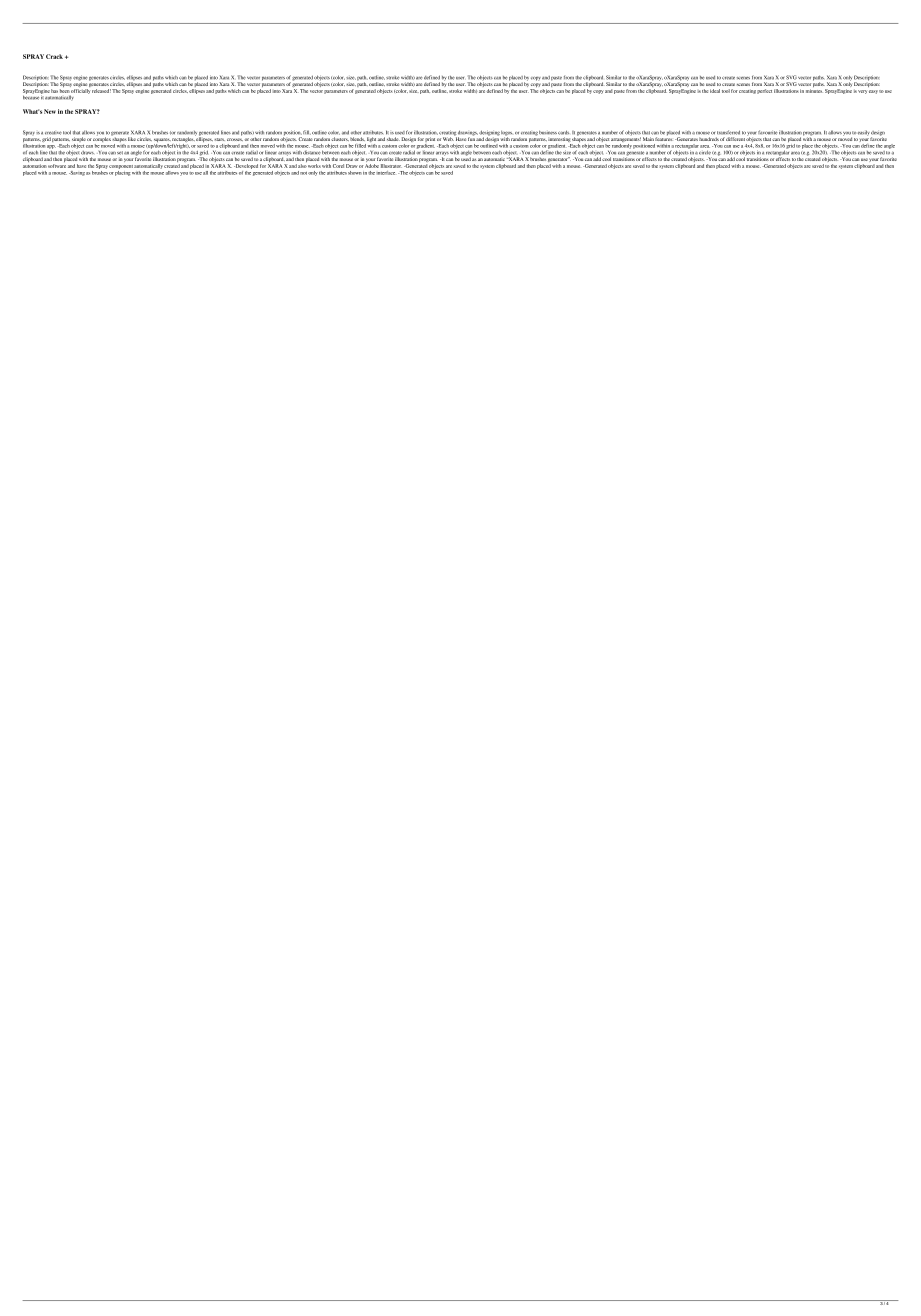 This page has height=1316, width=921. Describe the element at coordinates (862, 92) in the page. I see `very` at that location.
